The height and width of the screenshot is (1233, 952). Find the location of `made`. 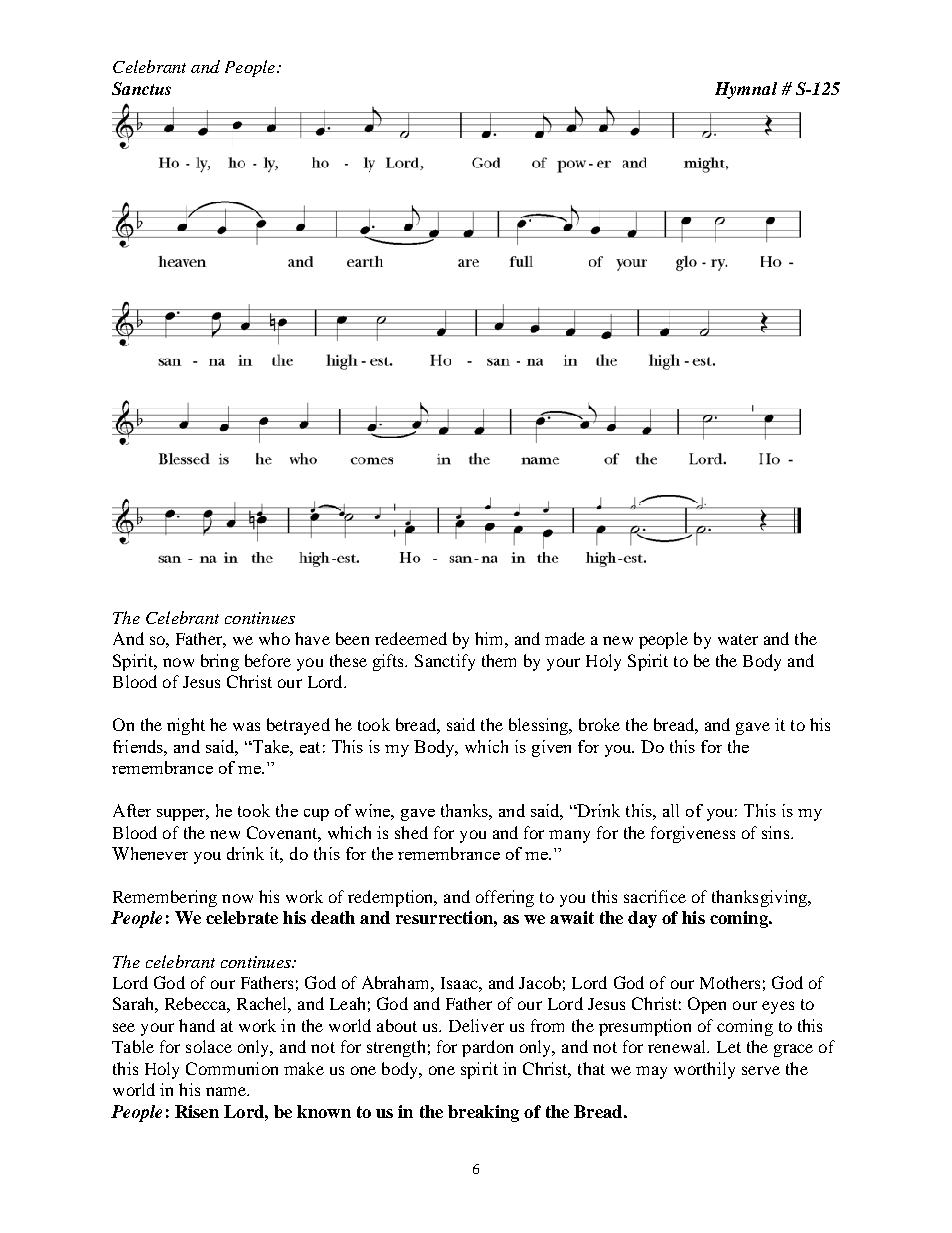

made is located at coordinates (565, 638).
